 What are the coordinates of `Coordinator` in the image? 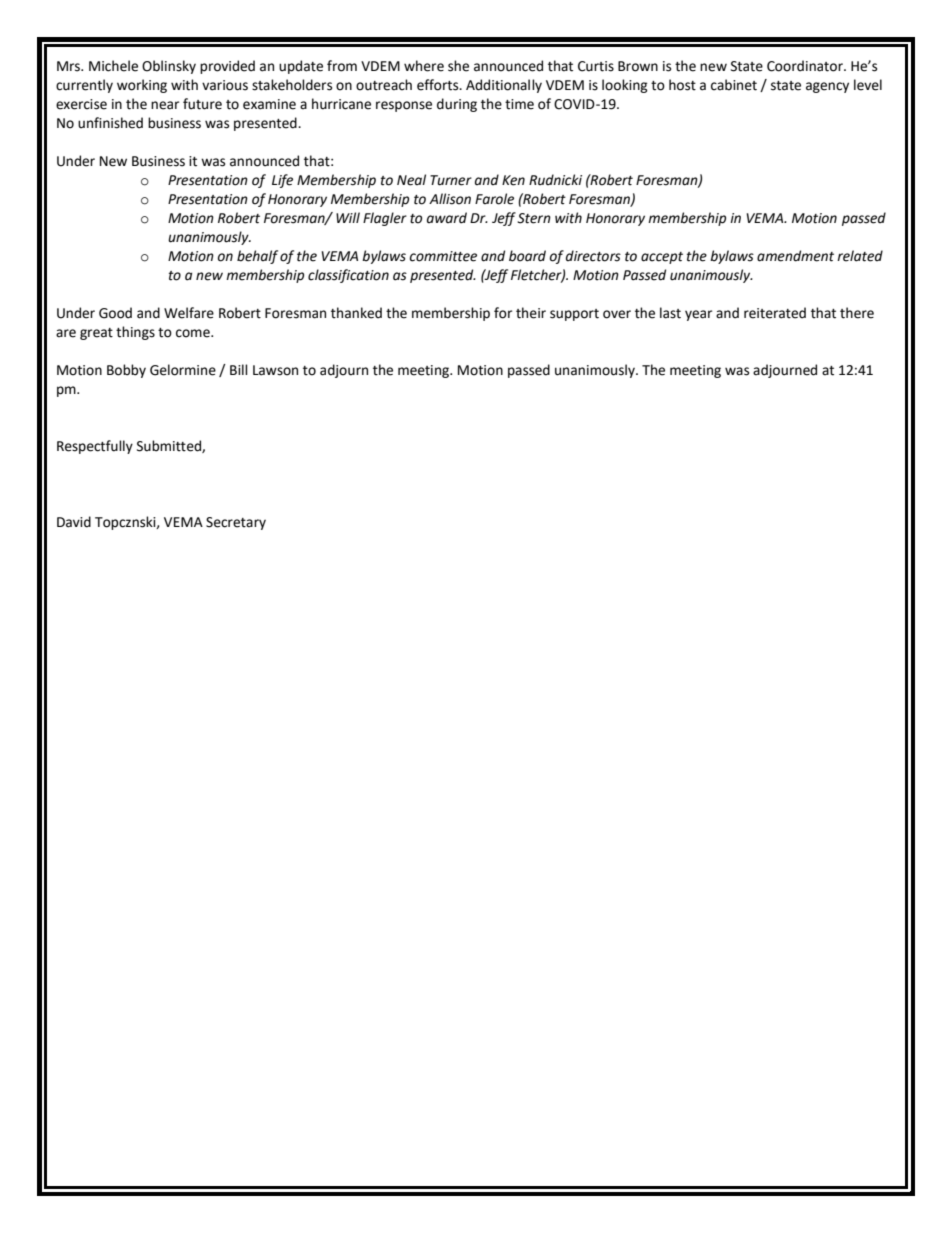 It's located at (806, 66).
